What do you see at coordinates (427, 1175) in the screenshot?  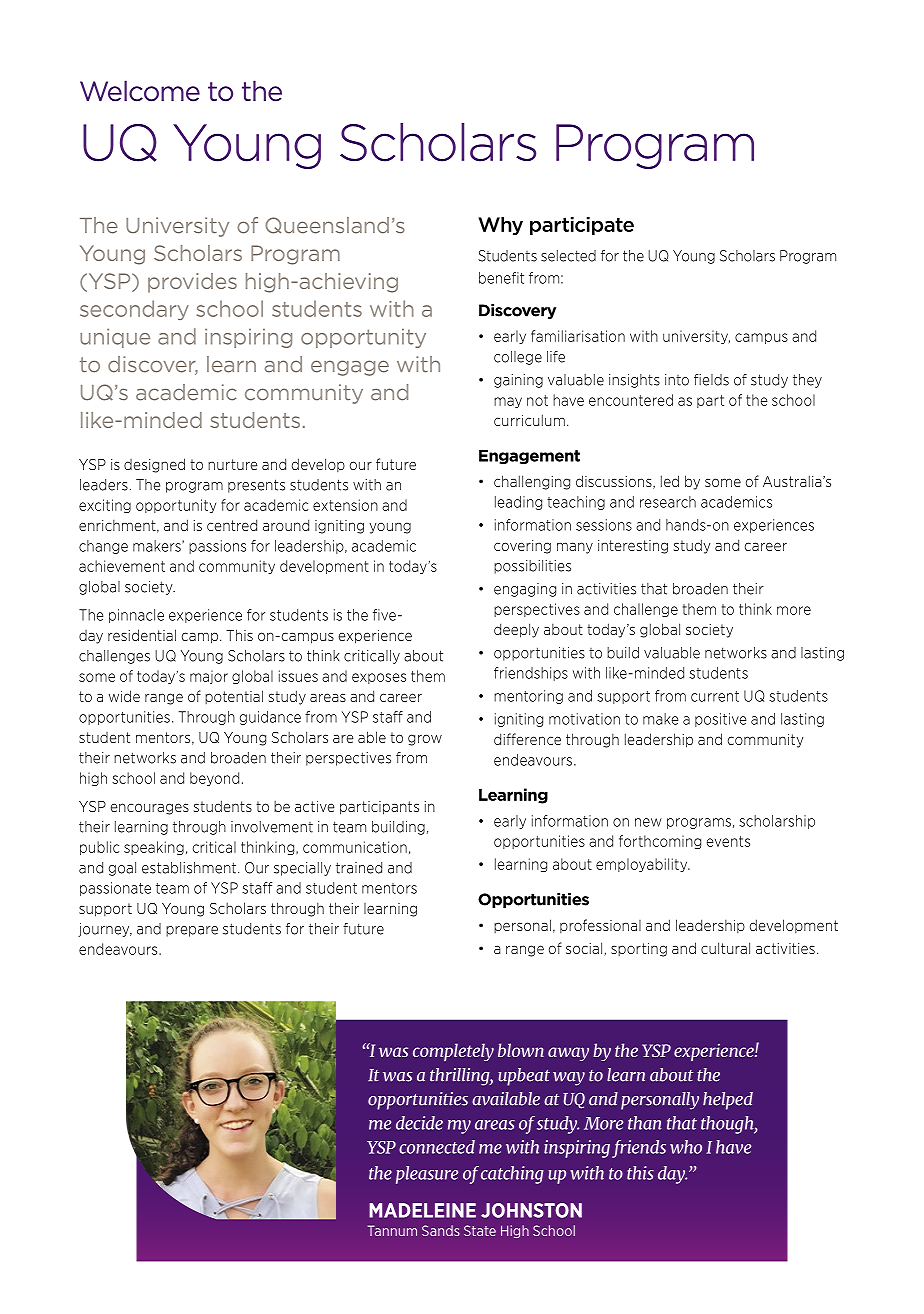 I see `pleasure` at bounding box center [427, 1175].
